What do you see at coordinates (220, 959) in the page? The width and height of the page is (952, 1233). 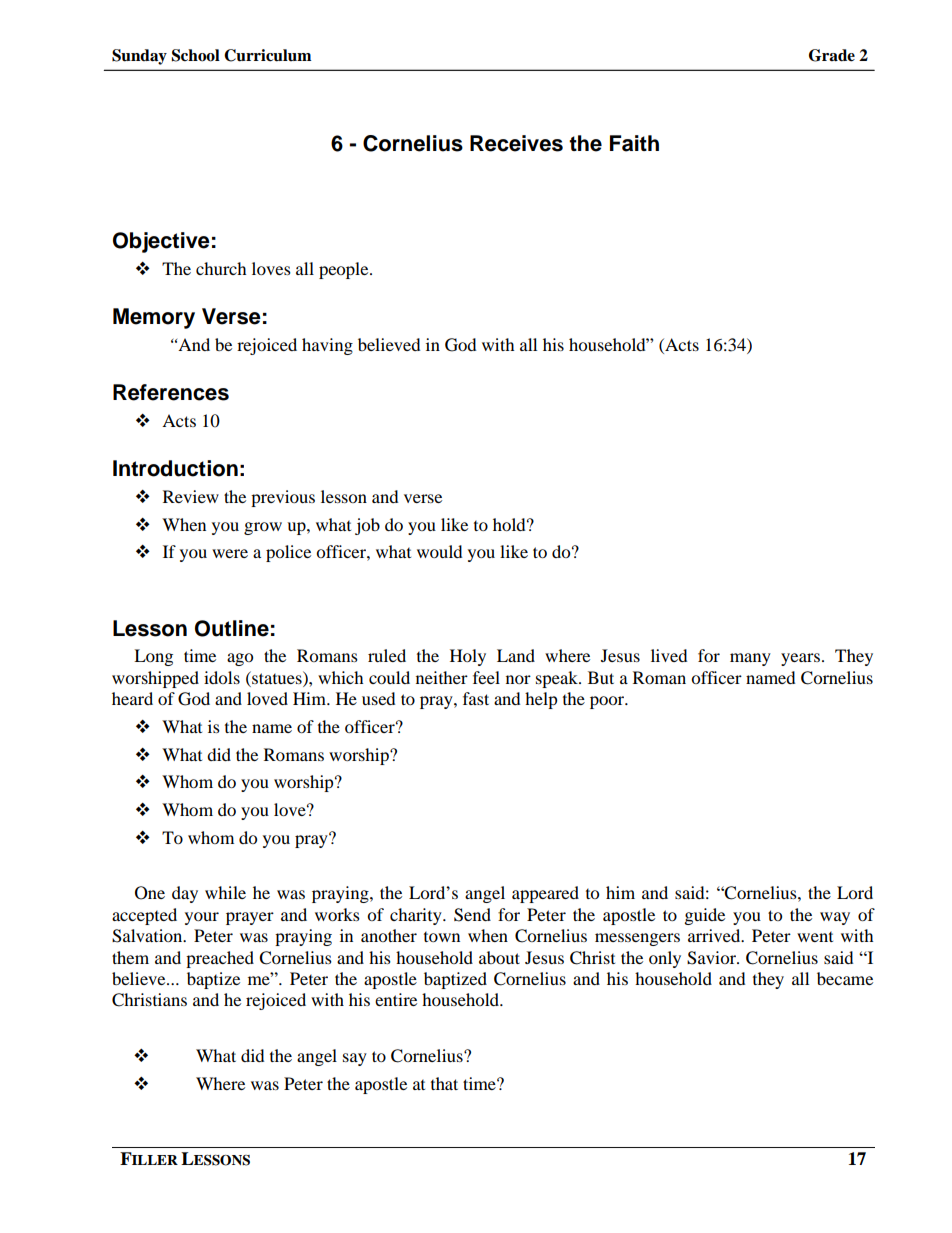 I see `preached` at bounding box center [220, 959].
